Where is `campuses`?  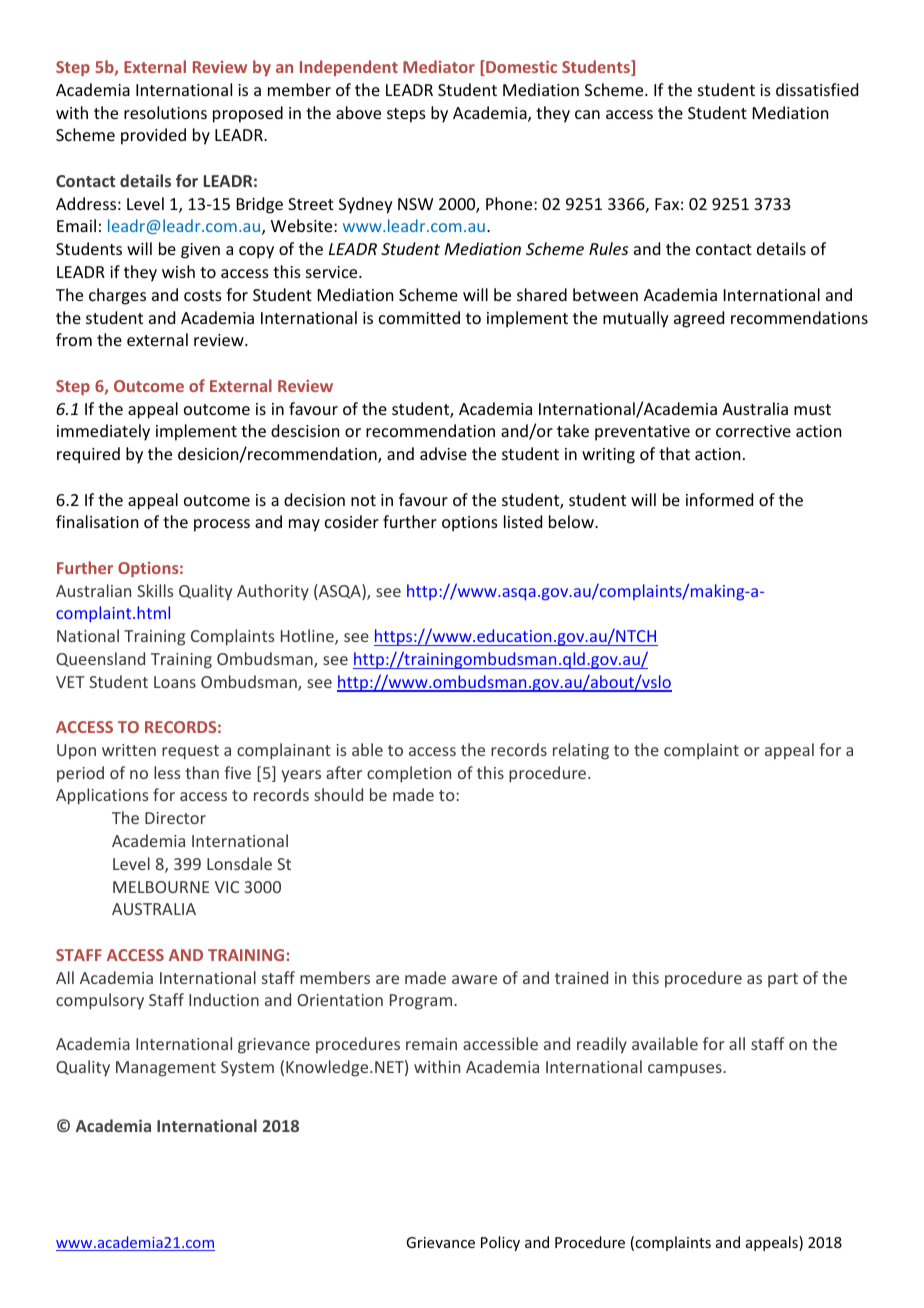 campuses is located at coordinates (686, 1070).
